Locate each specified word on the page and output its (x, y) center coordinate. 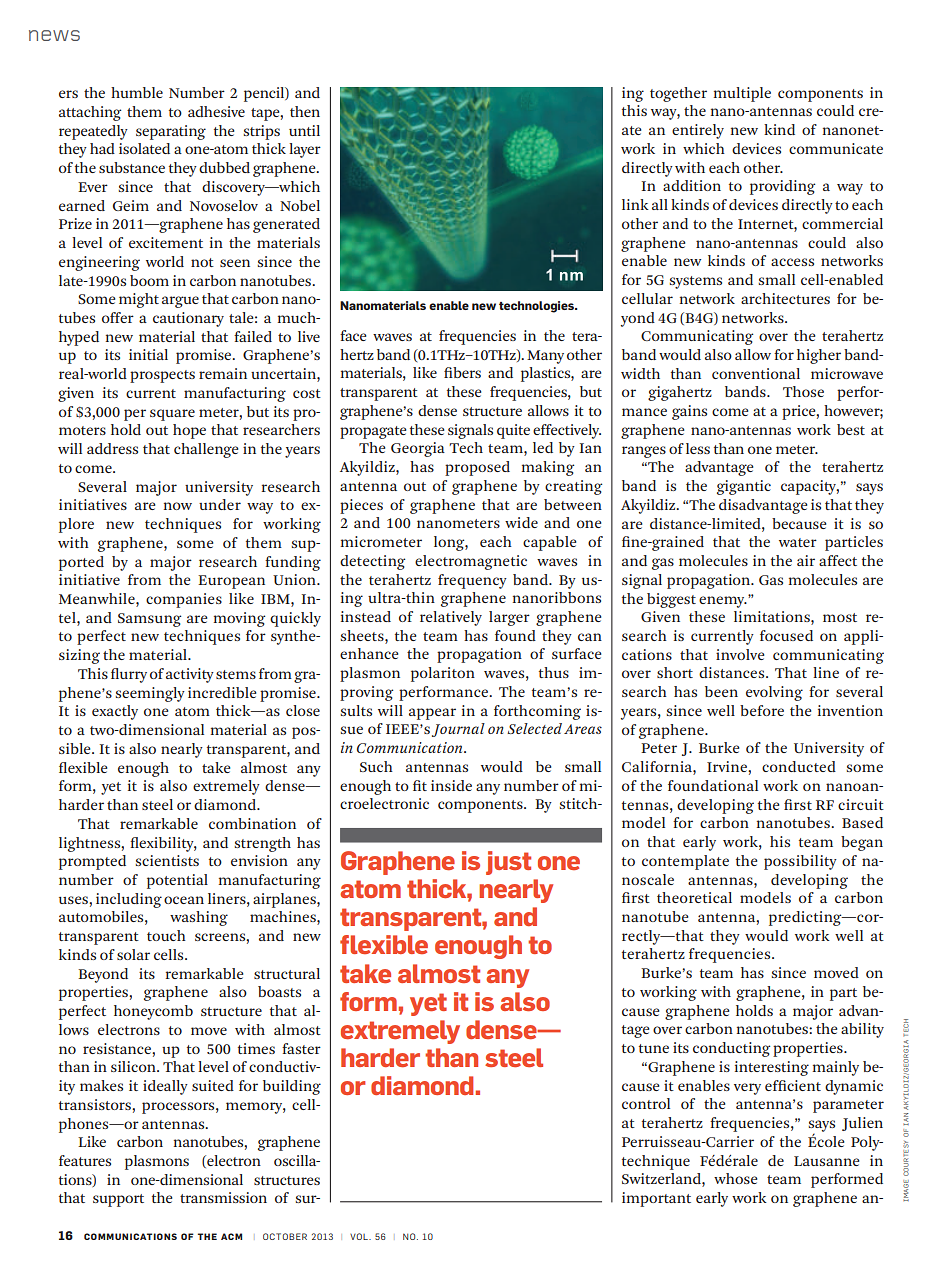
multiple (742, 94)
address (112, 448)
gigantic (744, 487)
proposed (477, 468)
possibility (800, 862)
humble (137, 92)
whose (735, 1178)
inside (451, 785)
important (656, 1199)
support (118, 1200)
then (305, 111)
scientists (167, 860)
